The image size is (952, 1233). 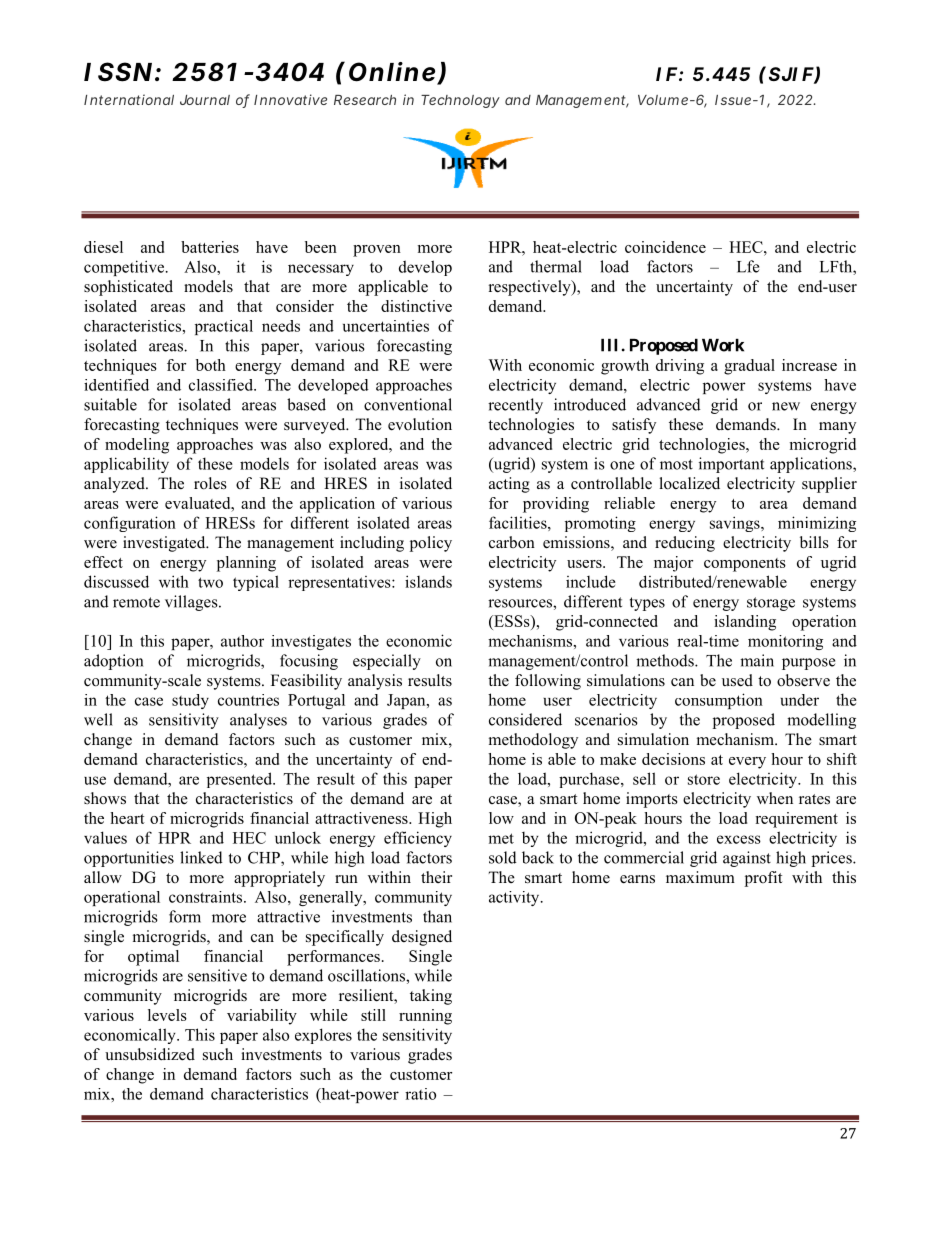 I want to click on levels, so click(x=167, y=1015).
